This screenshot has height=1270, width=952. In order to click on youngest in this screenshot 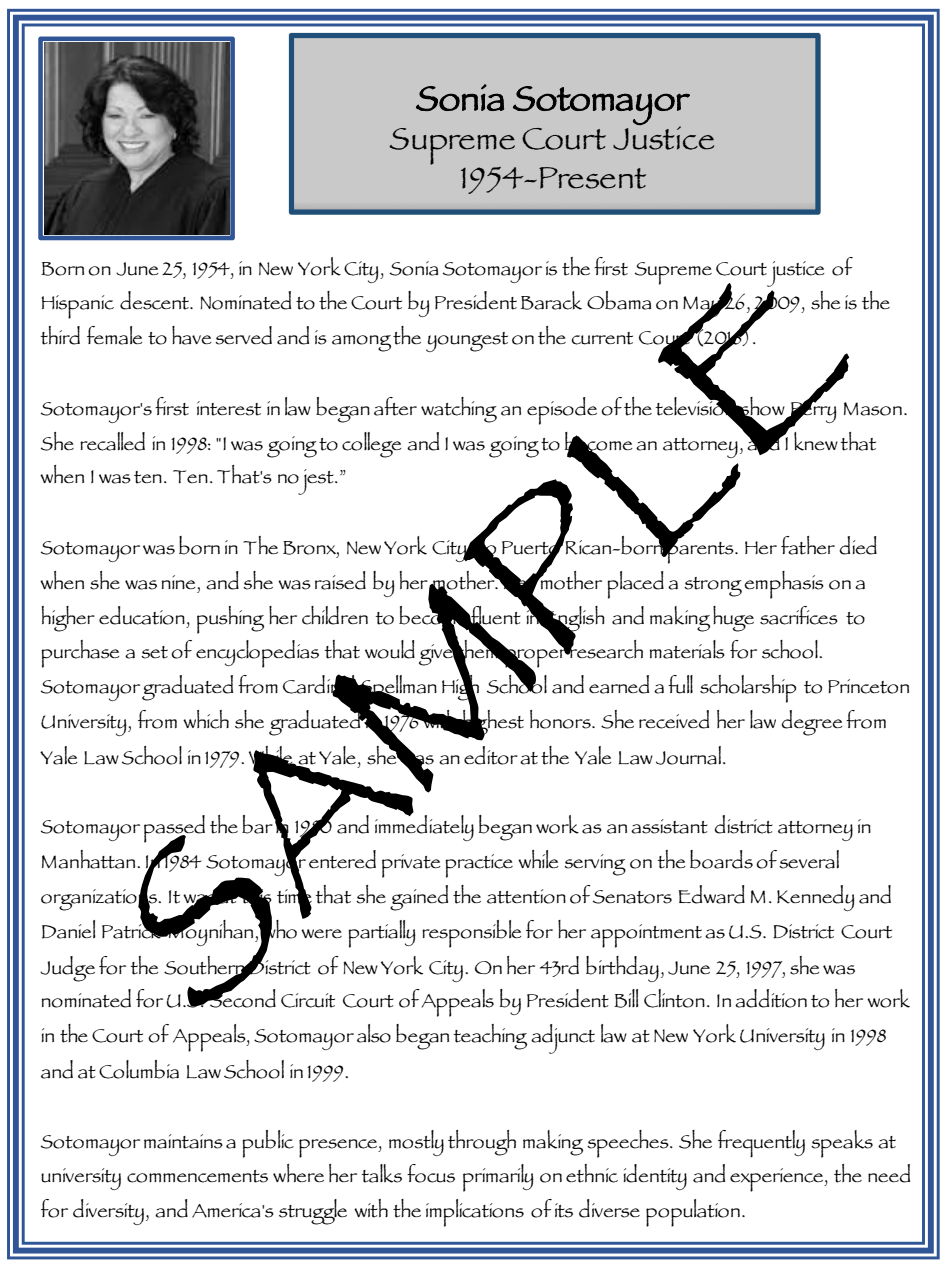, I will do `click(467, 342)`.
